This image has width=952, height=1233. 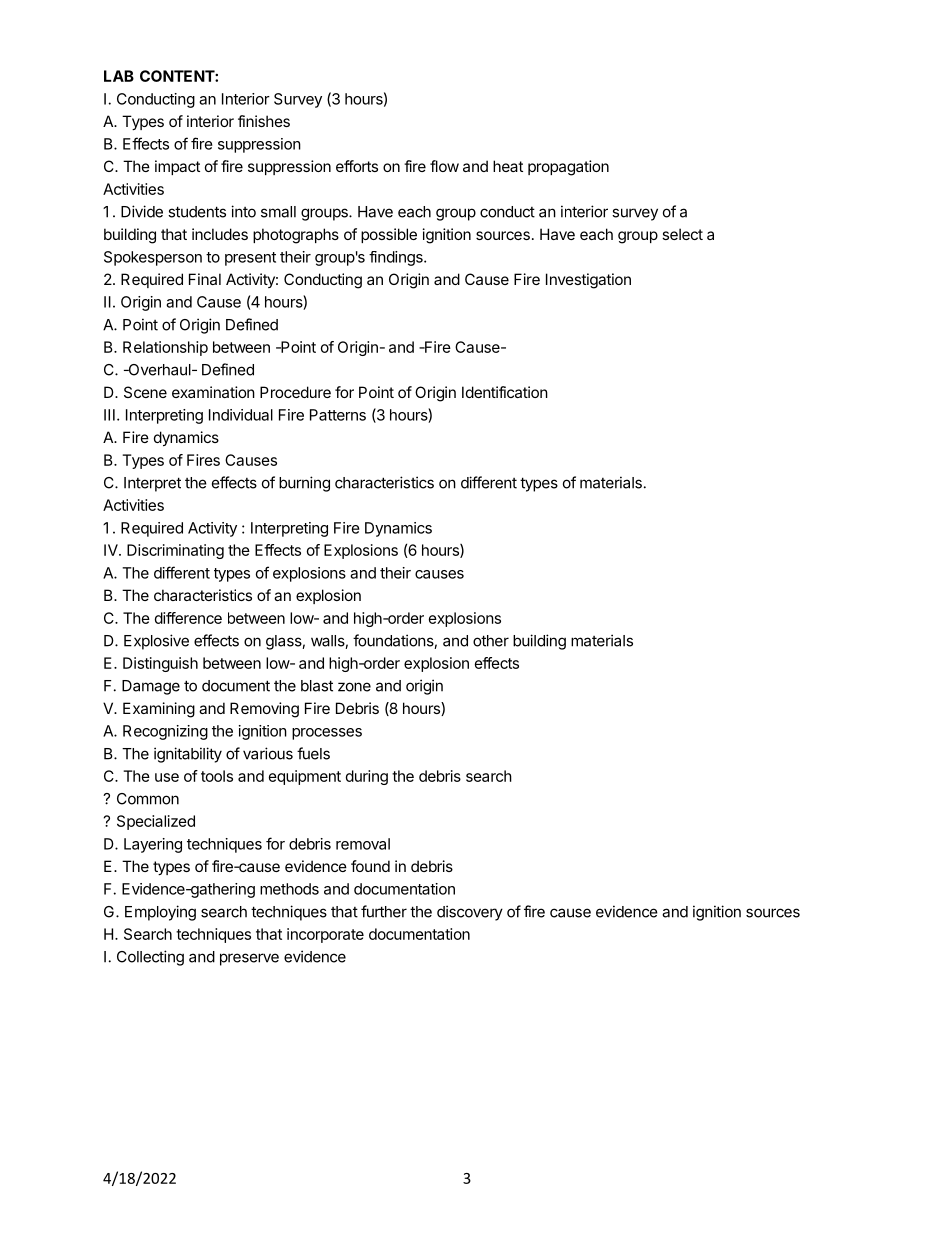 What do you see at coordinates (384, 911) in the image?
I see `further` at bounding box center [384, 911].
